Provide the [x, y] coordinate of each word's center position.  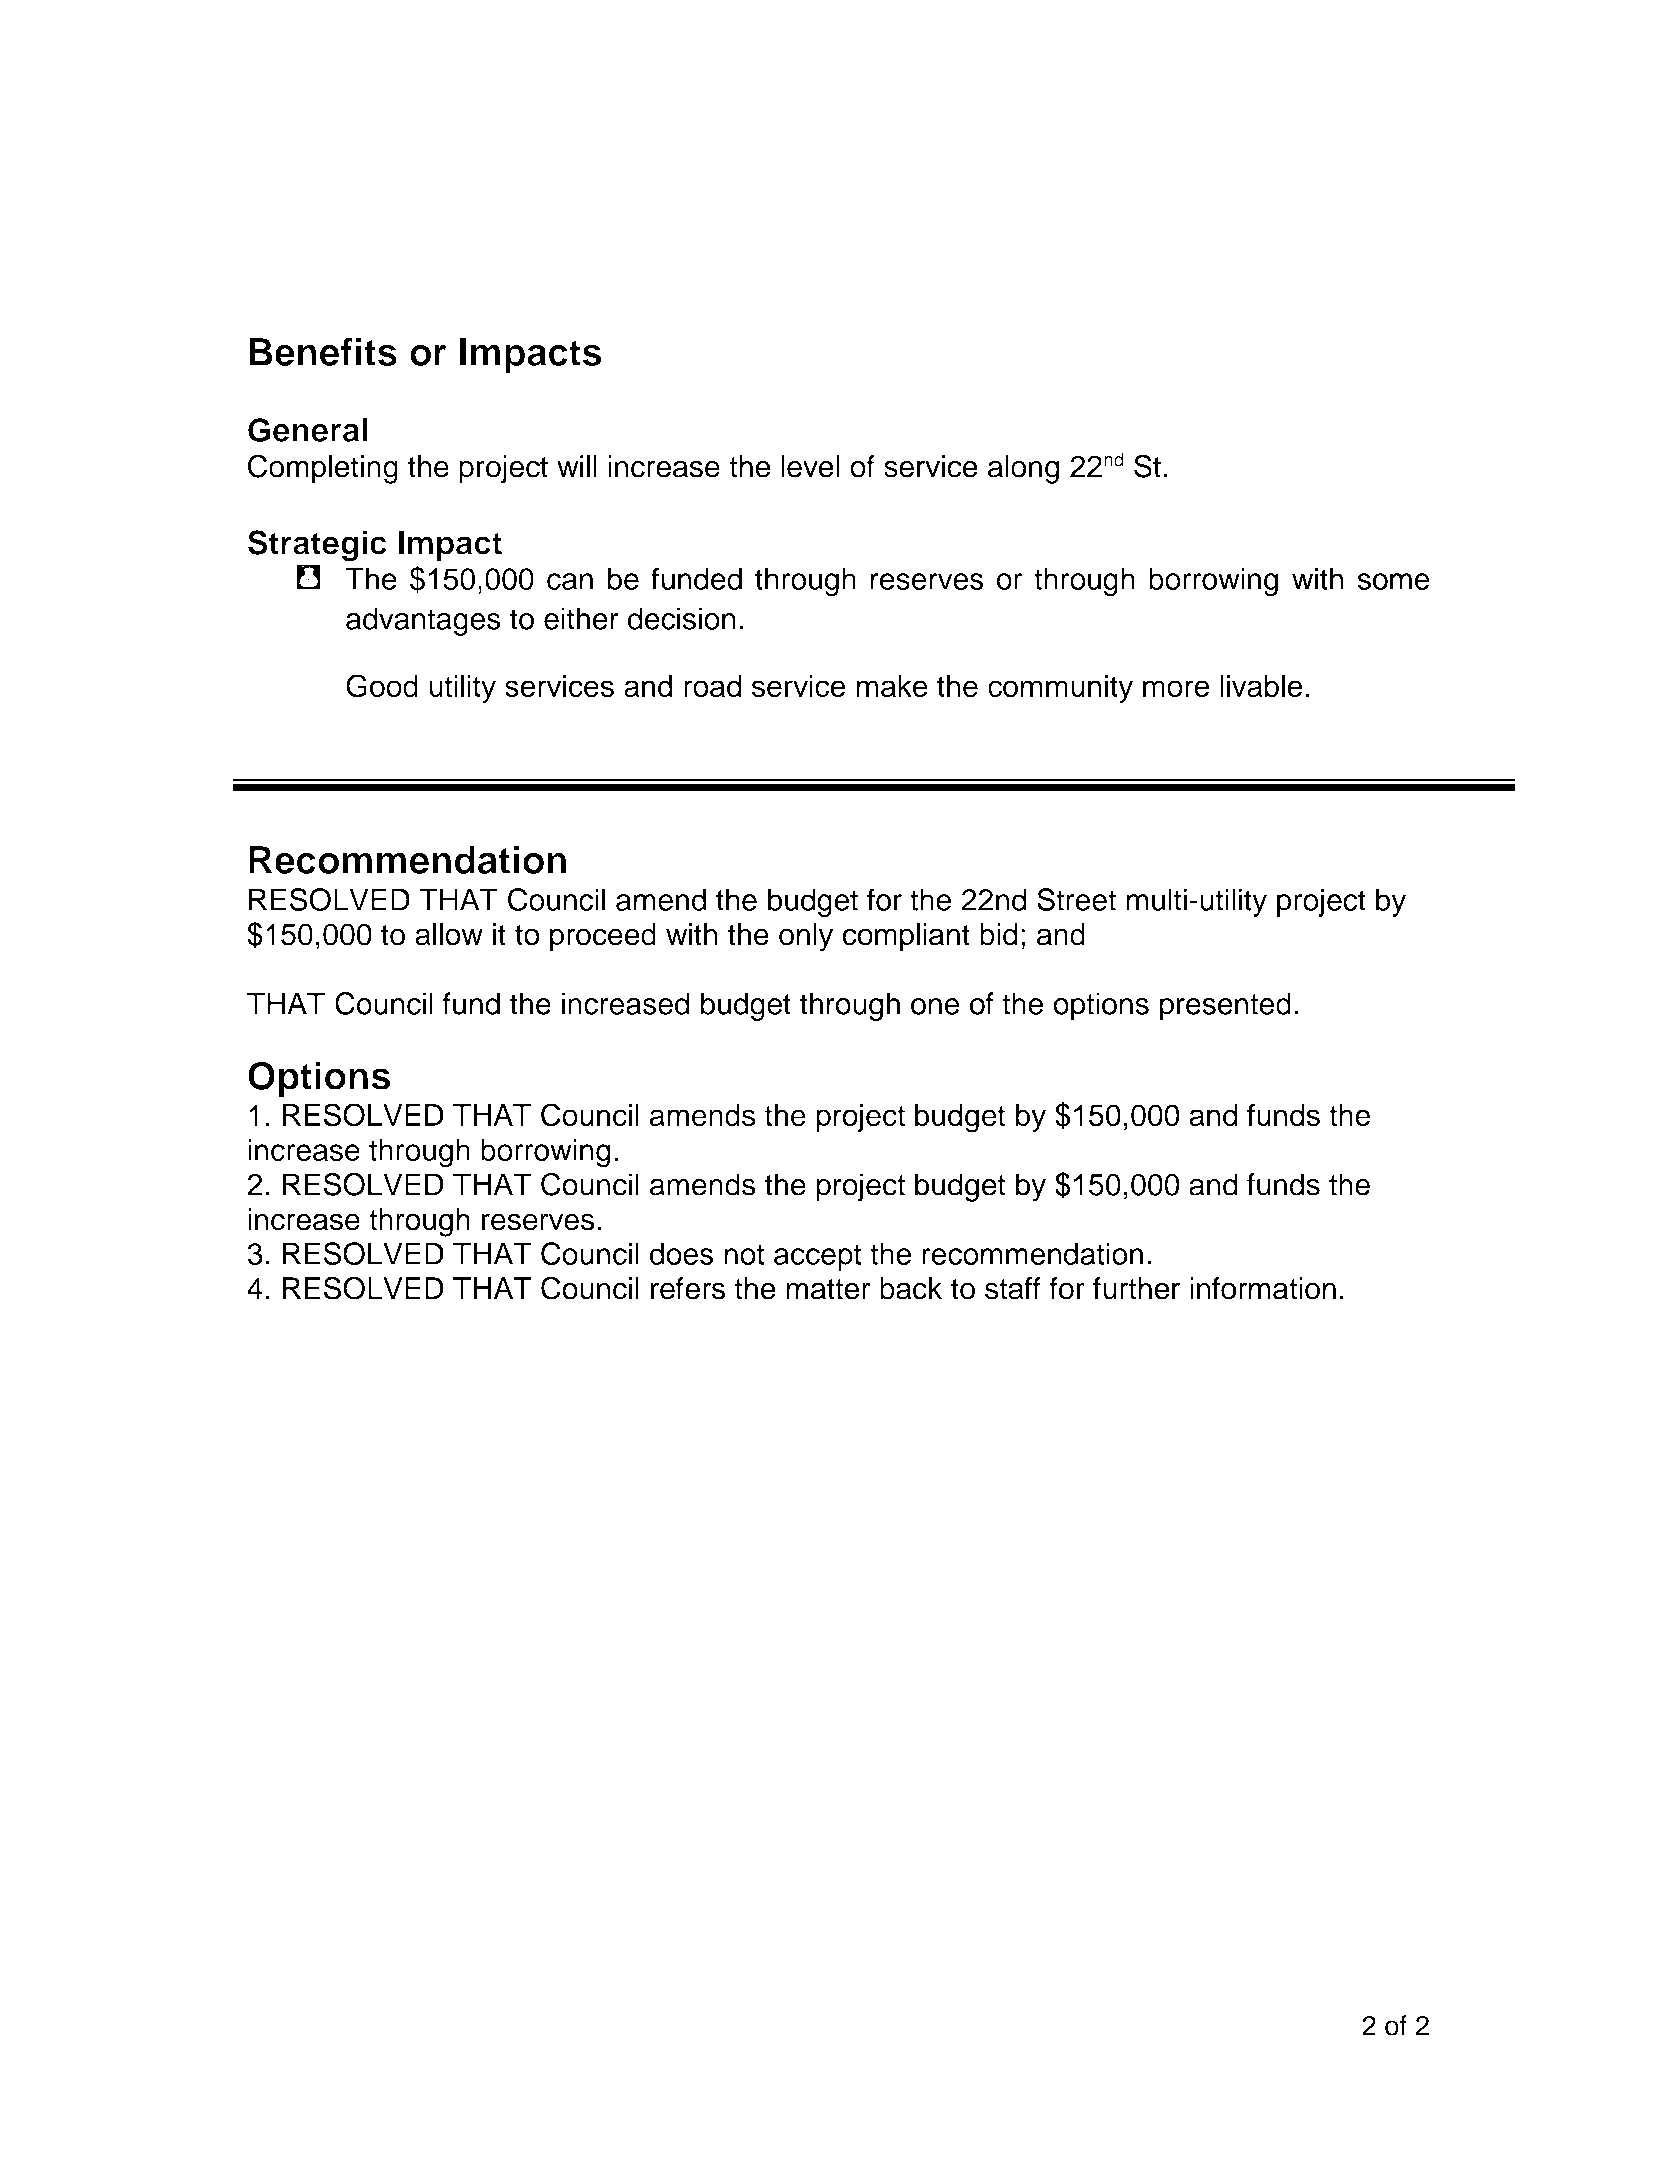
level [810, 466]
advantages [423, 621]
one [935, 1006]
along [1023, 469]
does [681, 1253]
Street [1076, 899]
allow [449, 934]
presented [1225, 1006]
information [1263, 1288]
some [1394, 581]
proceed [603, 937]
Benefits [323, 352]
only [806, 937]
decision [682, 618]
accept [817, 1257]
